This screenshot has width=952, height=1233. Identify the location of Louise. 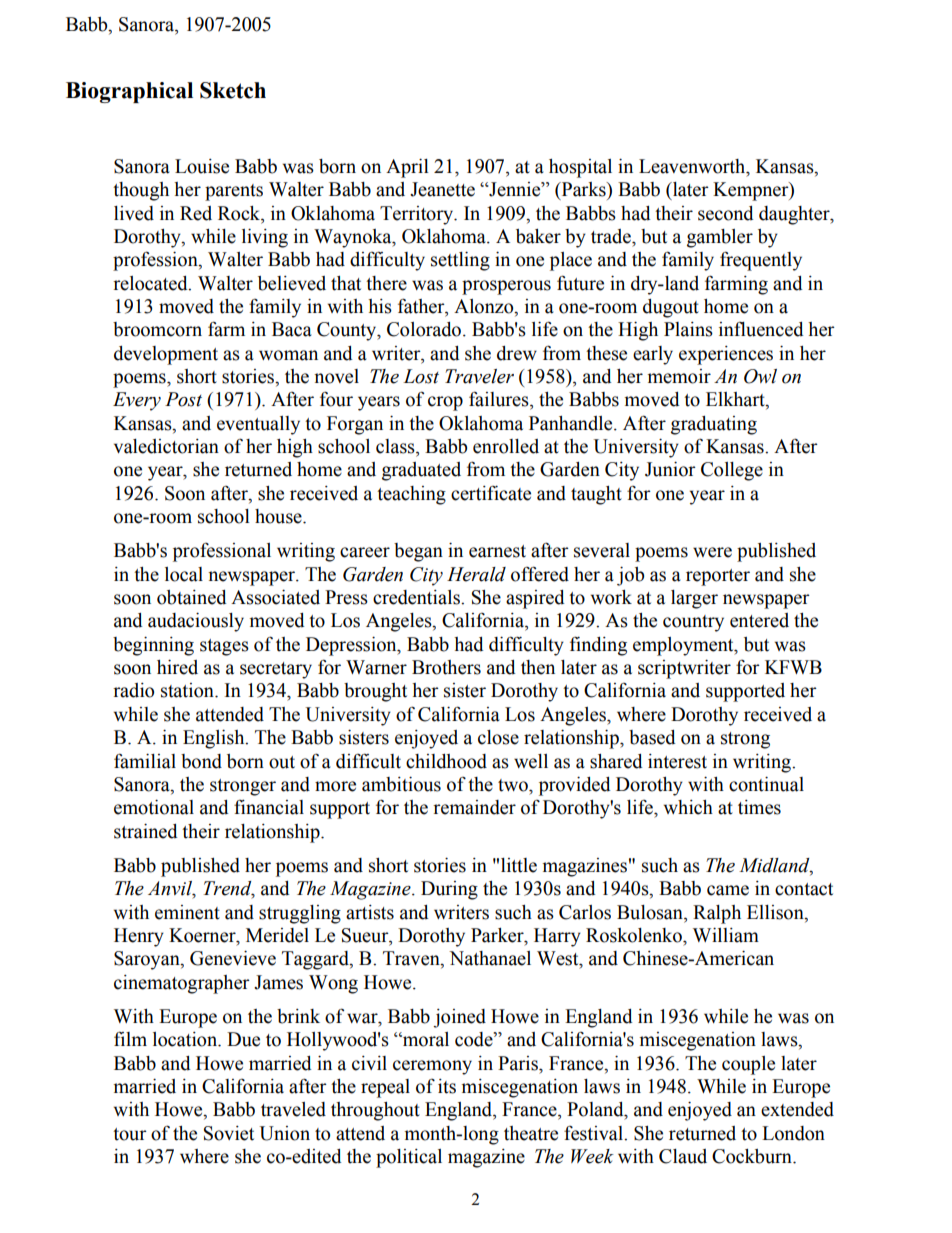
(202, 166).
